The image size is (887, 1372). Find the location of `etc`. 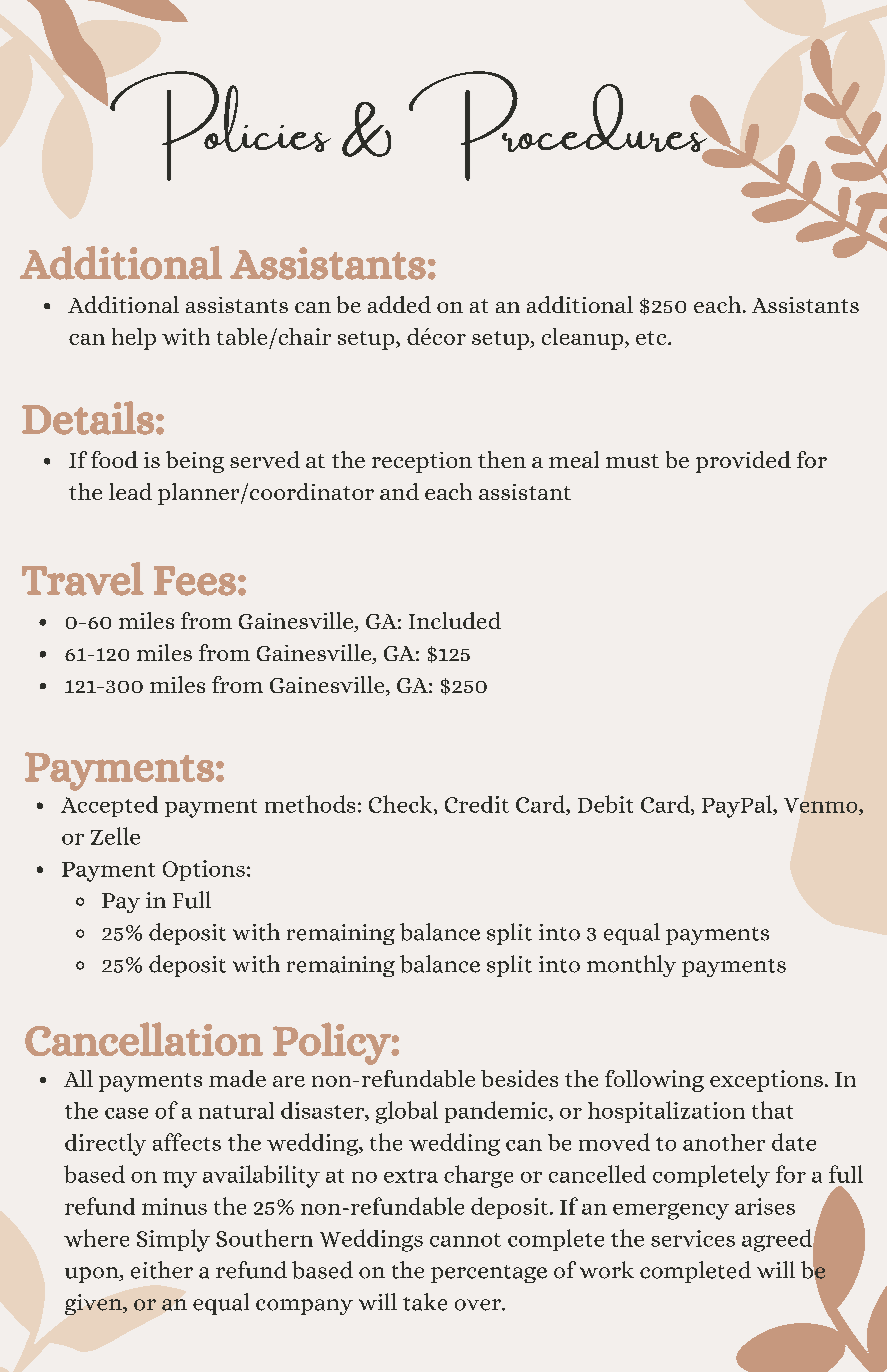

etc is located at coordinates (652, 338).
